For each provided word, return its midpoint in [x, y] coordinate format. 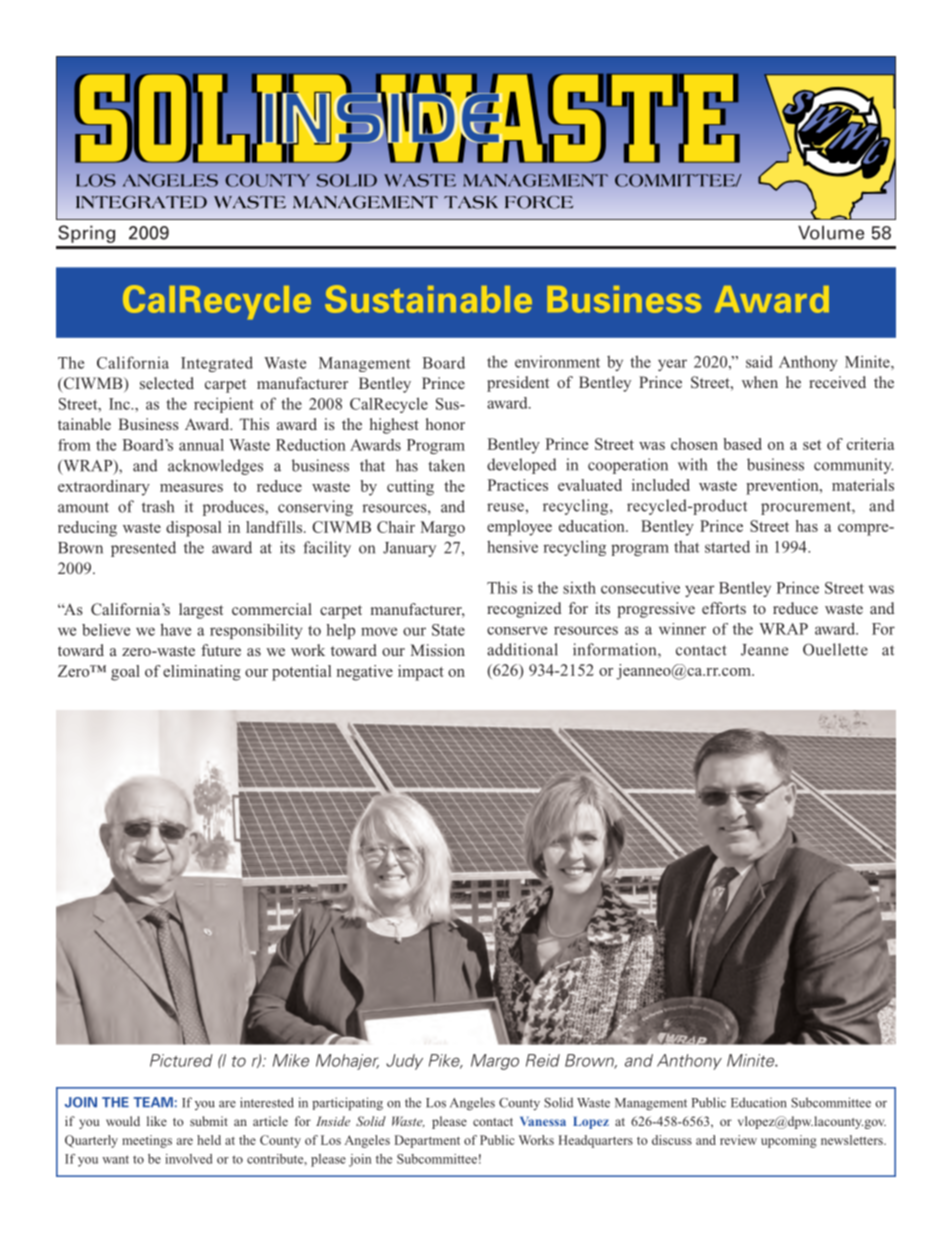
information [616, 650]
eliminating [202, 673]
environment [557, 362]
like [157, 1121]
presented [143, 549]
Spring [86, 234]
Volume [831, 232]
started [727, 546]
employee [519, 528]
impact [421, 673]
